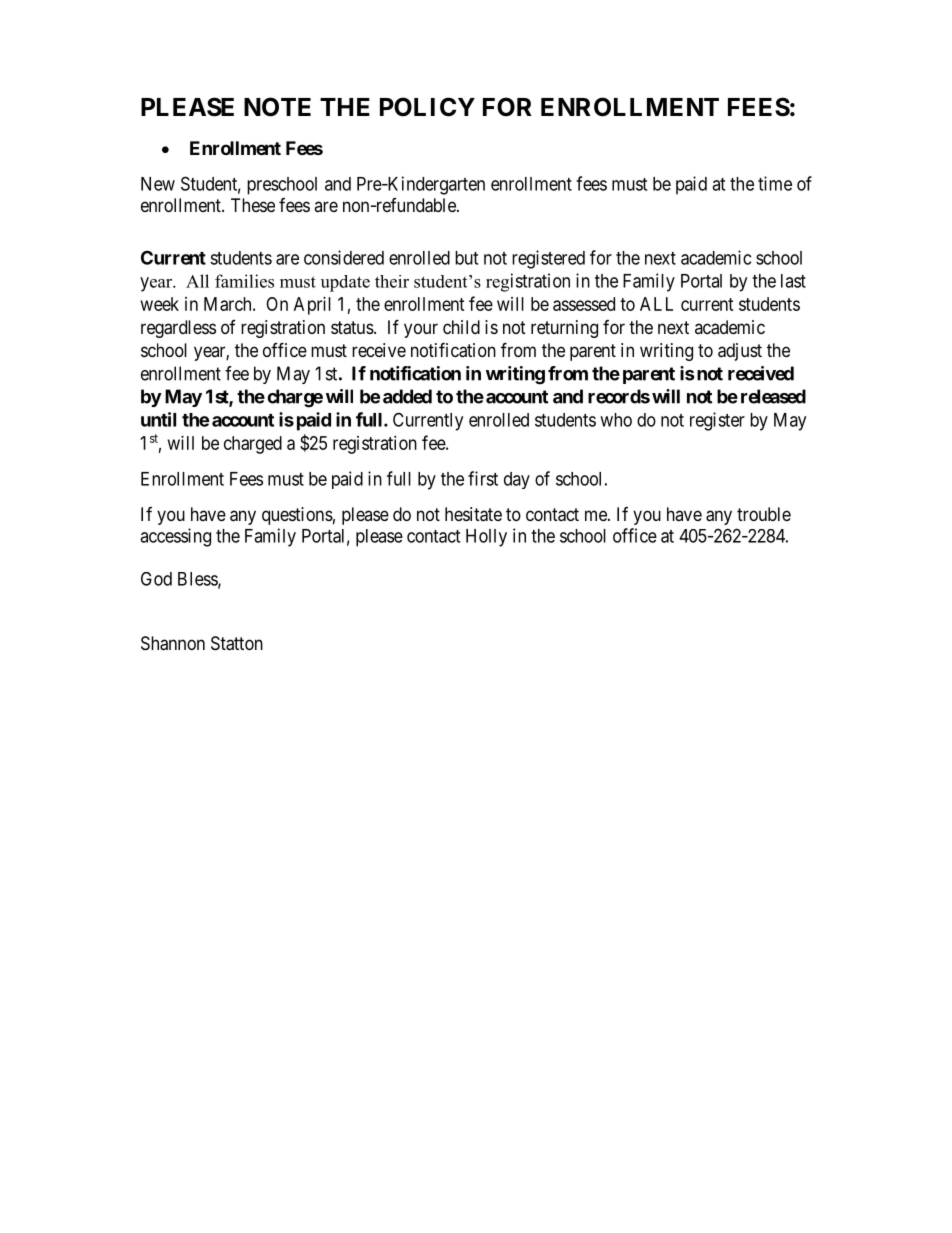 The height and width of the screenshot is (1233, 952). I want to click on trouble, so click(764, 514).
